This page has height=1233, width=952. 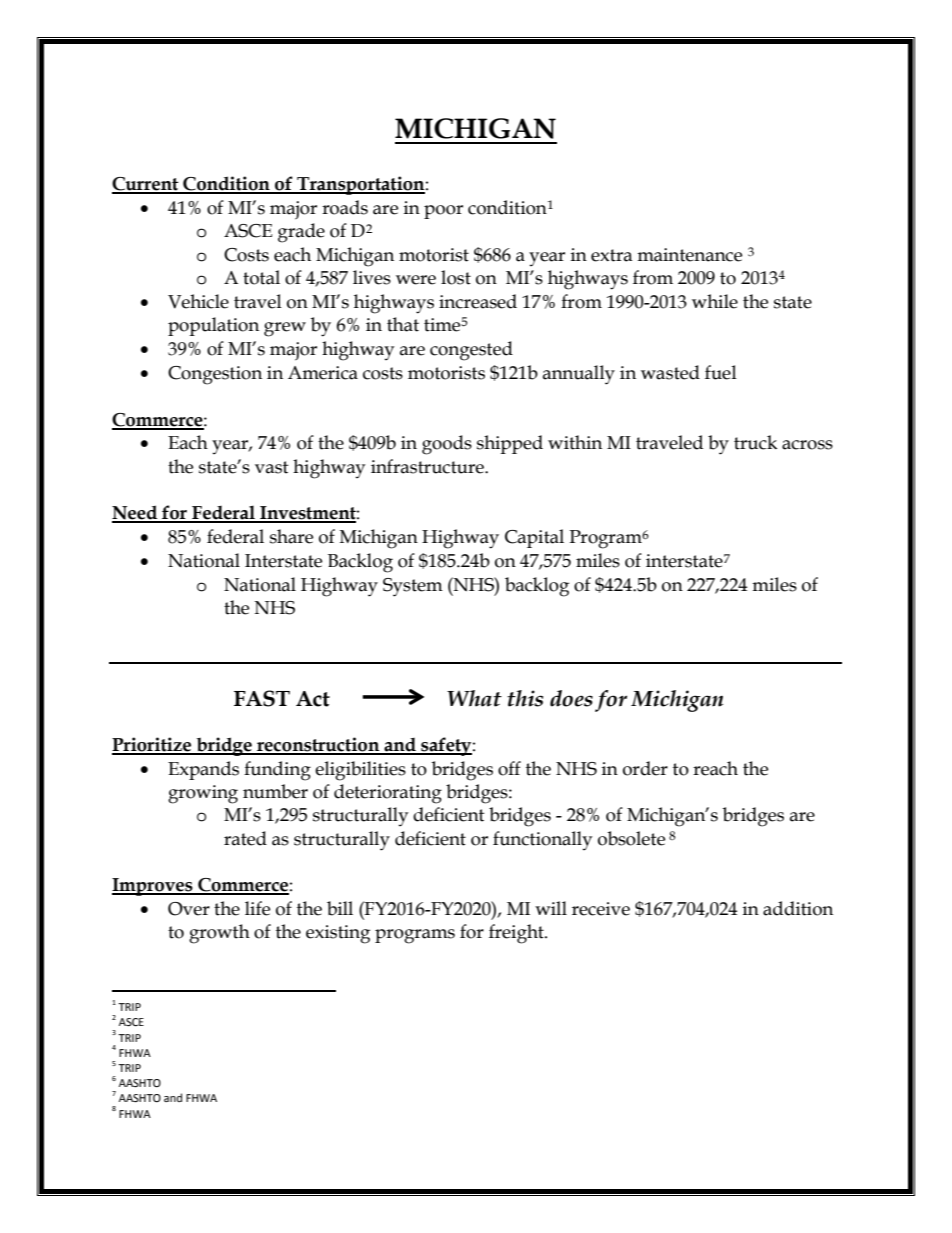 I want to click on vast, so click(x=272, y=467).
